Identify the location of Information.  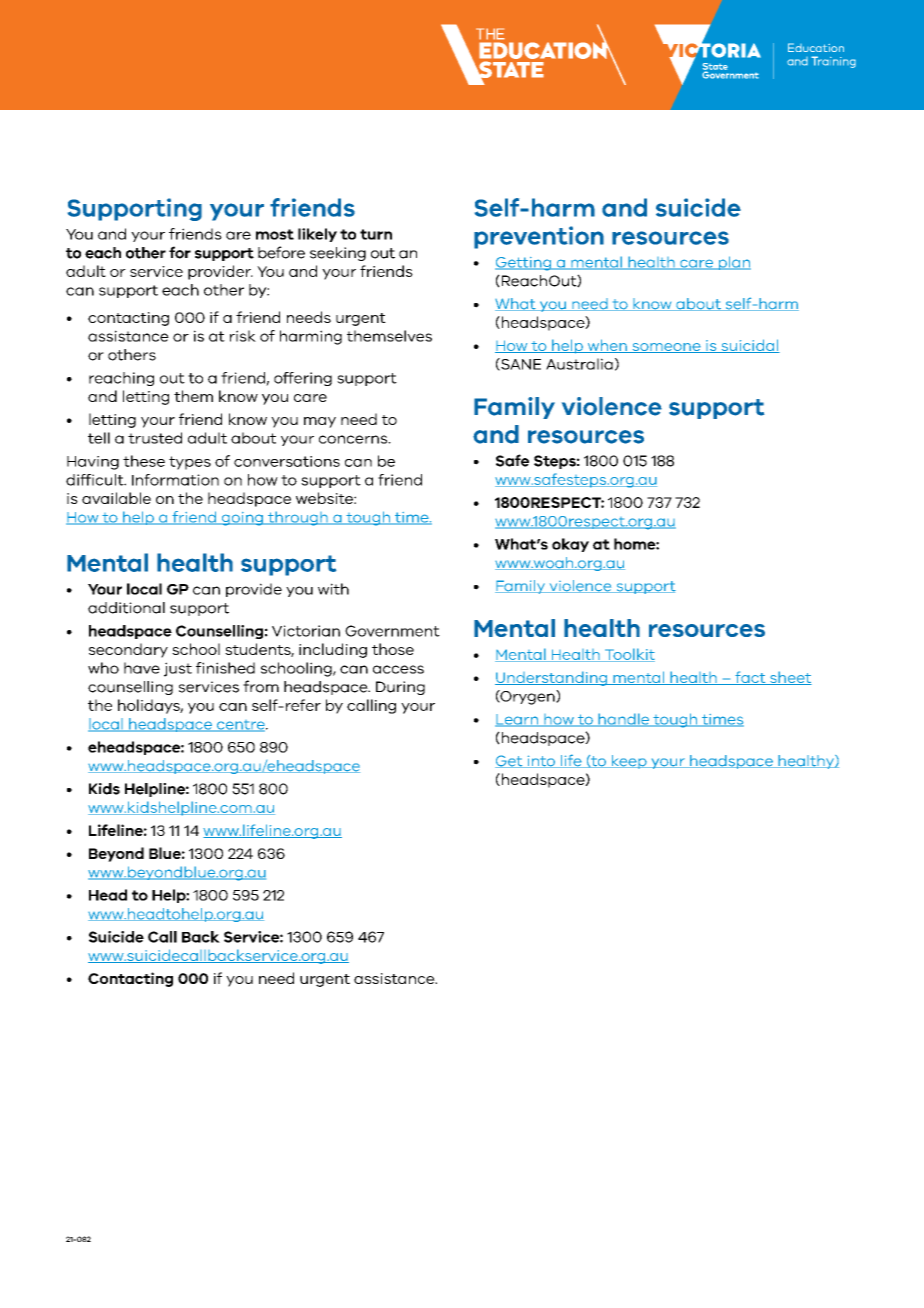
(175, 480).
